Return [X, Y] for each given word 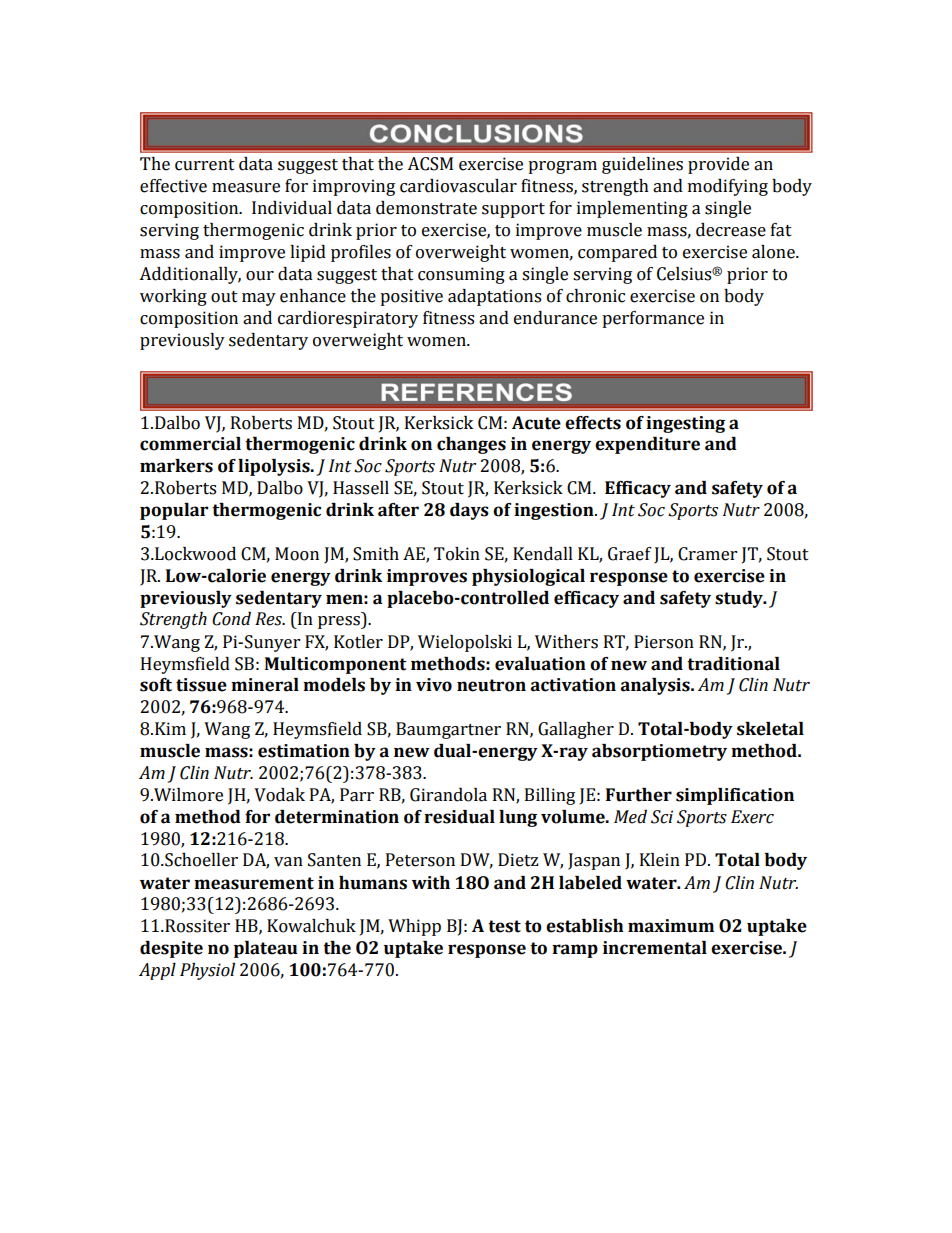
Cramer [707, 554]
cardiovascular [458, 186]
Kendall [543, 554]
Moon [297, 554]
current [205, 165]
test [504, 926]
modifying [728, 187]
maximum [671, 926]
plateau [266, 949]
